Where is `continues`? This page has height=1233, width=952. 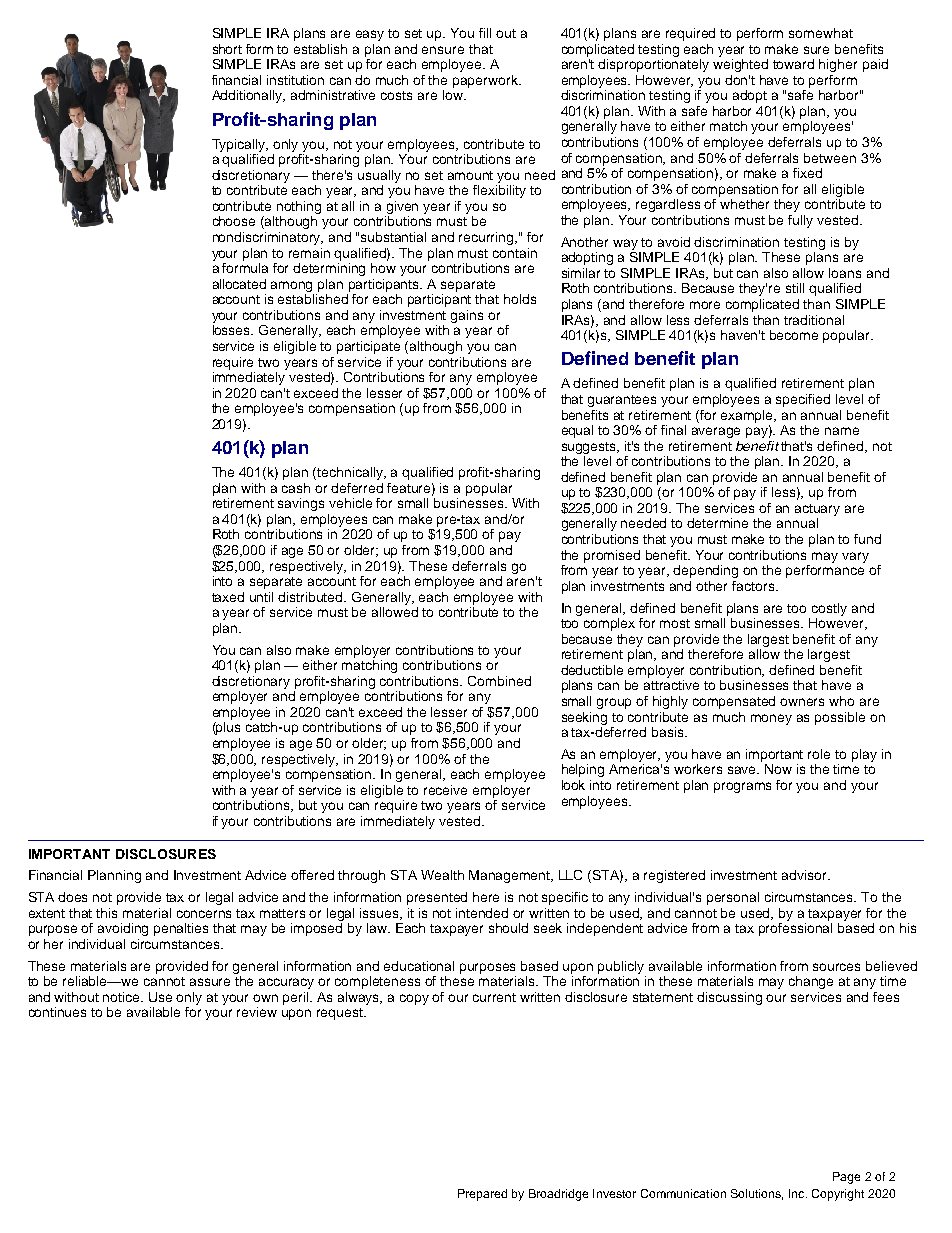
continues is located at coordinates (57, 1012).
